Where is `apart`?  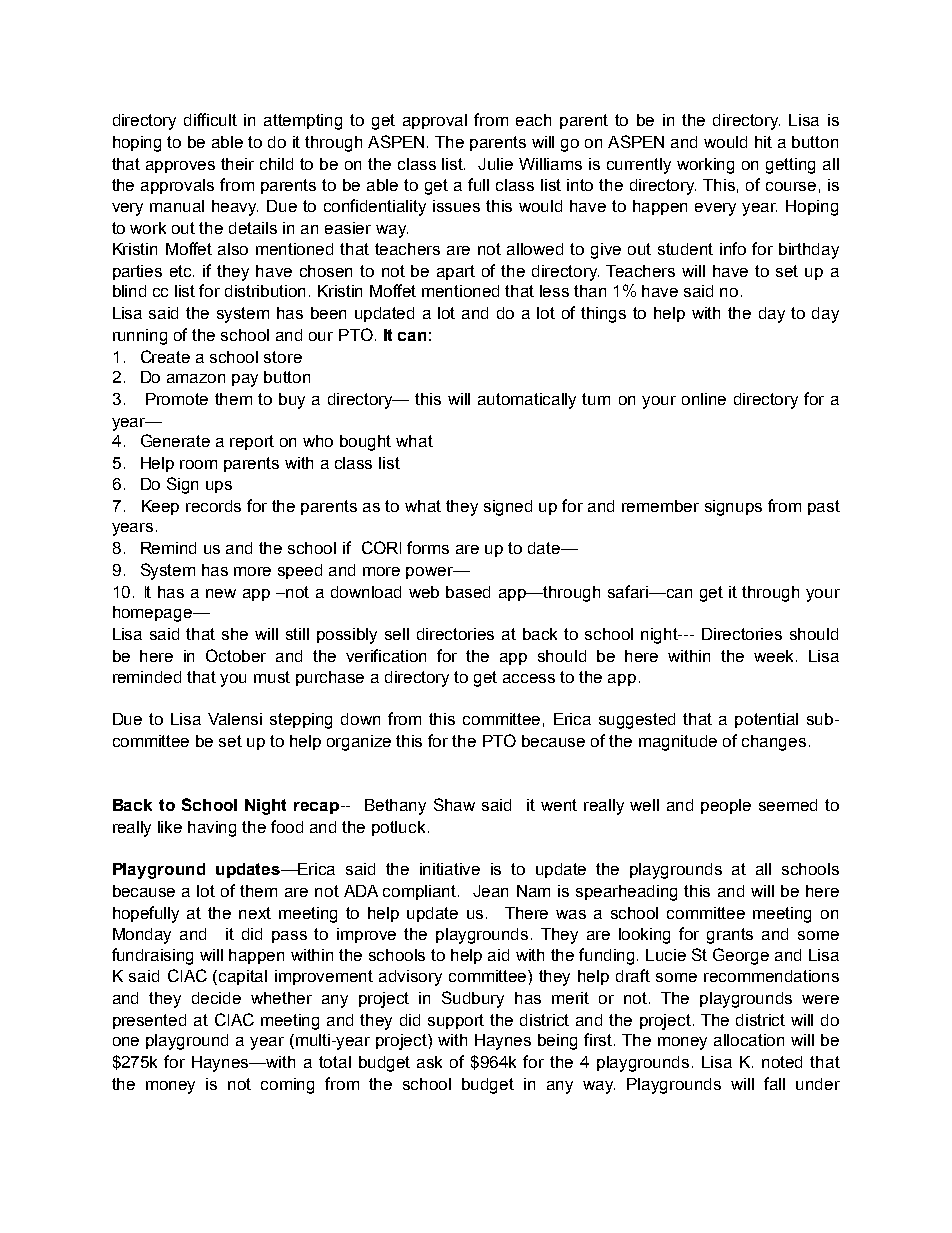
apart is located at coordinates (456, 272).
